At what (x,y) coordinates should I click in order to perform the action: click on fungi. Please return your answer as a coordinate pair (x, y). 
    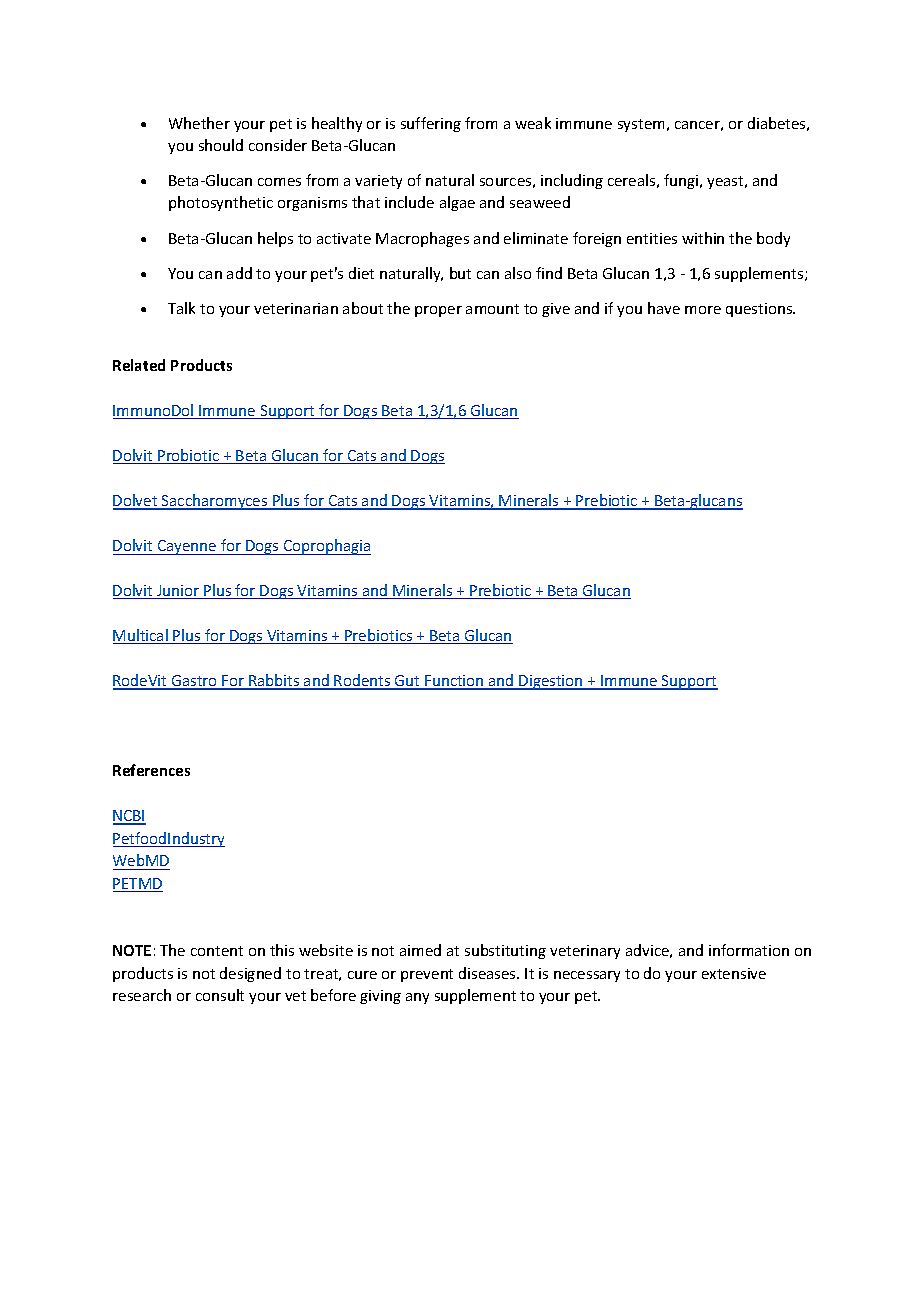
    Looking at the image, I should click on (682, 181).
